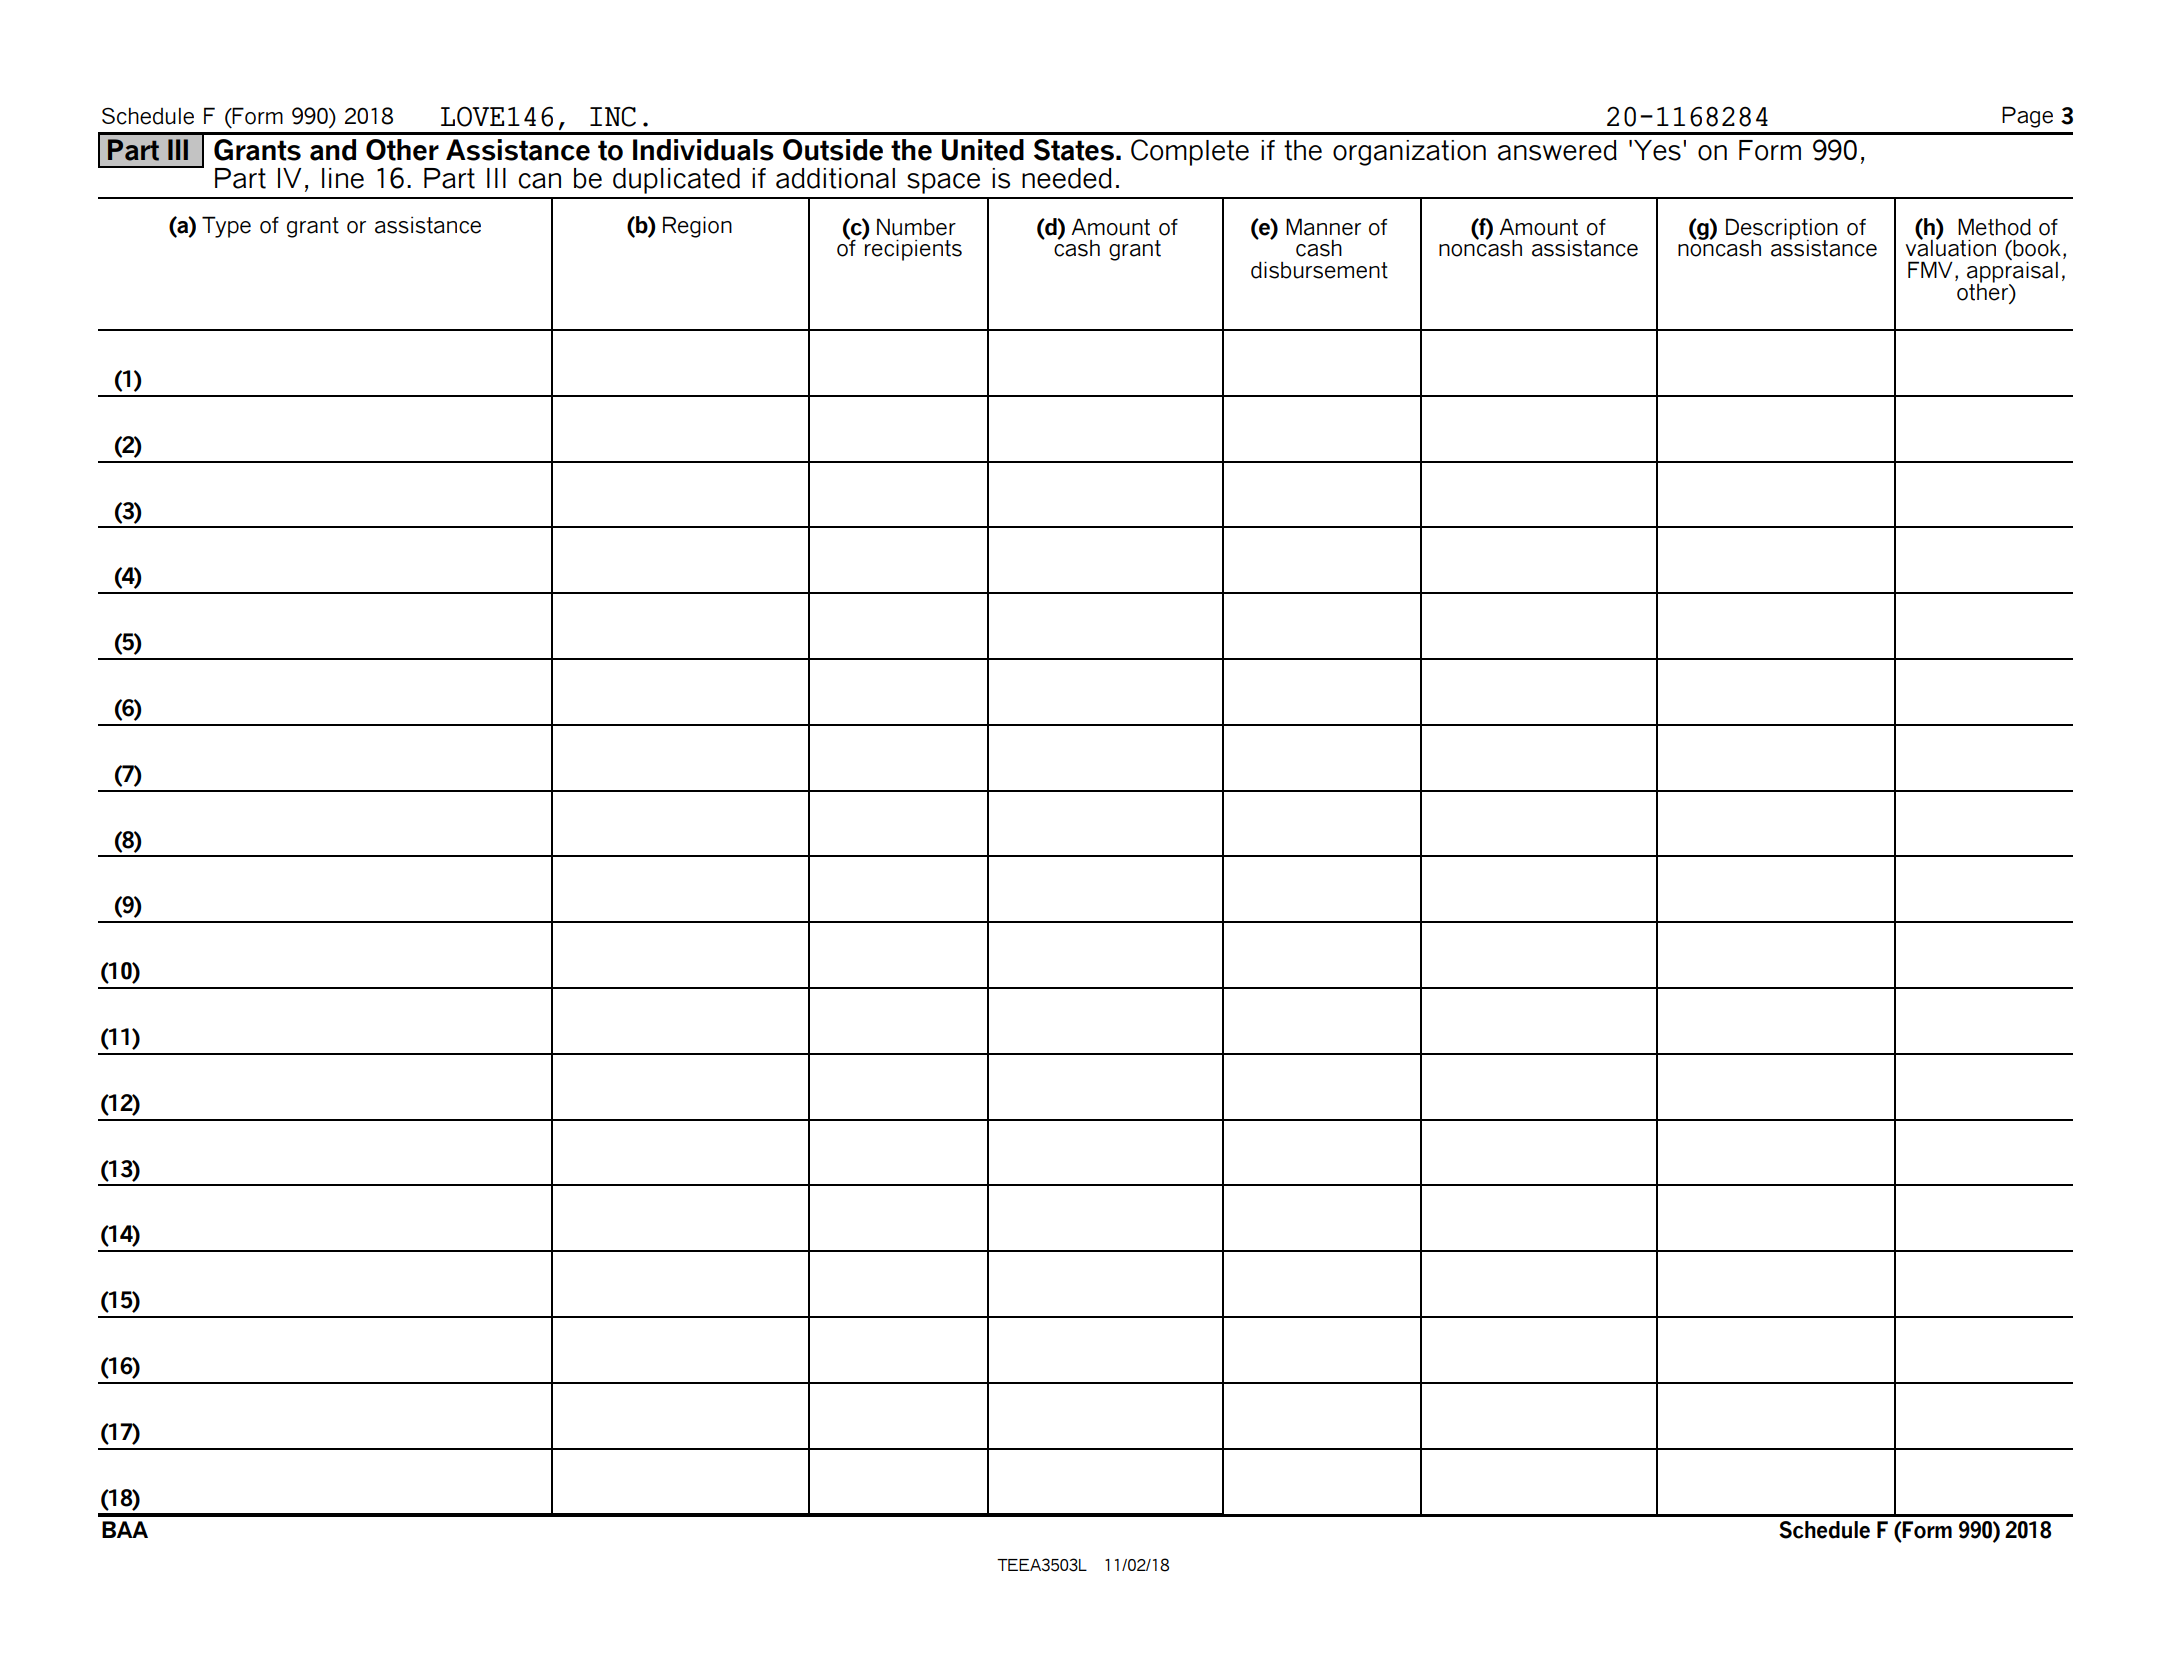  What do you see at coordinates (1074, 150) in the screenshot?
I see `States` at bounding box center [1074, 150].
